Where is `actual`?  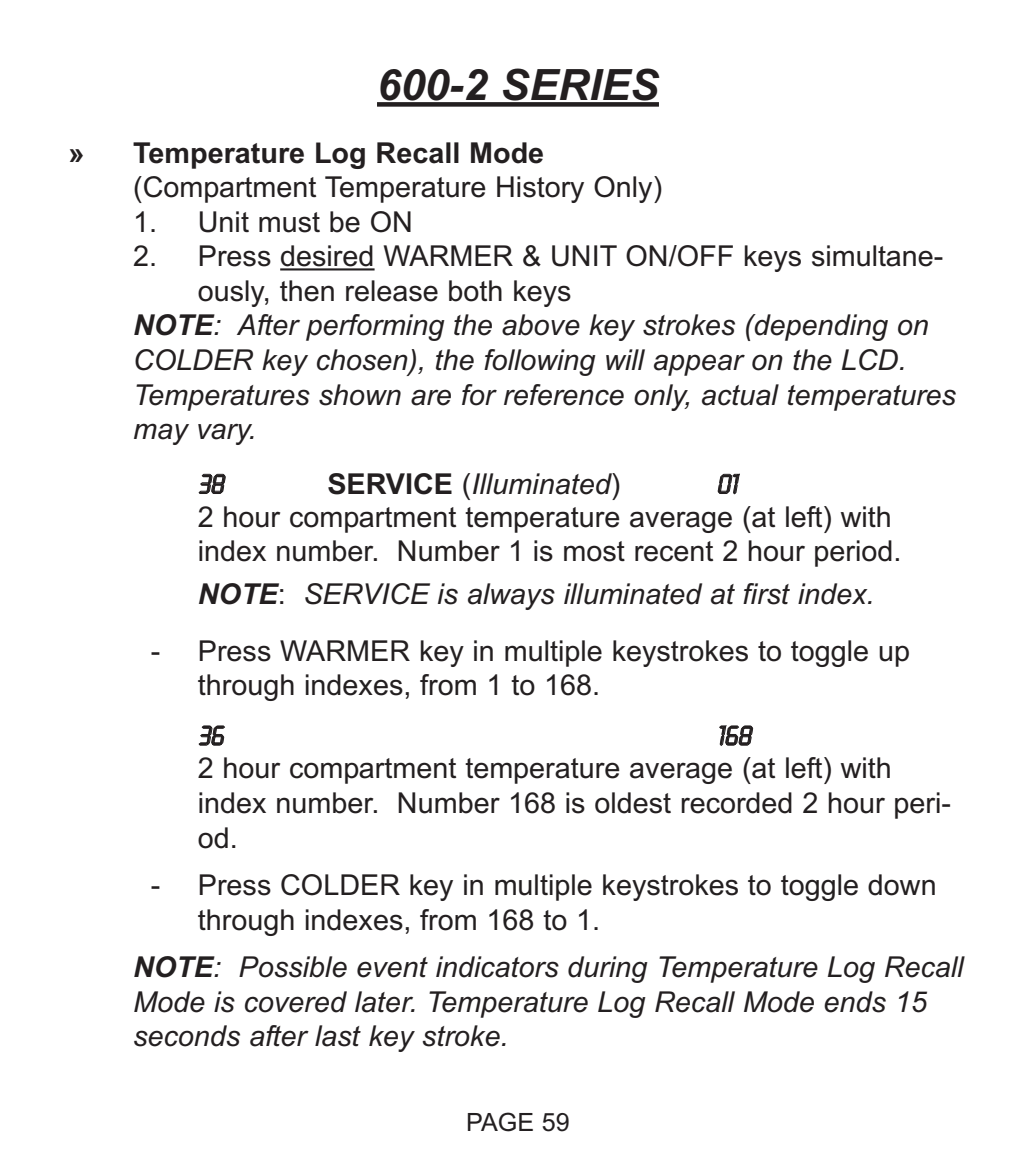
actual is located at coordinates (740, 395).
